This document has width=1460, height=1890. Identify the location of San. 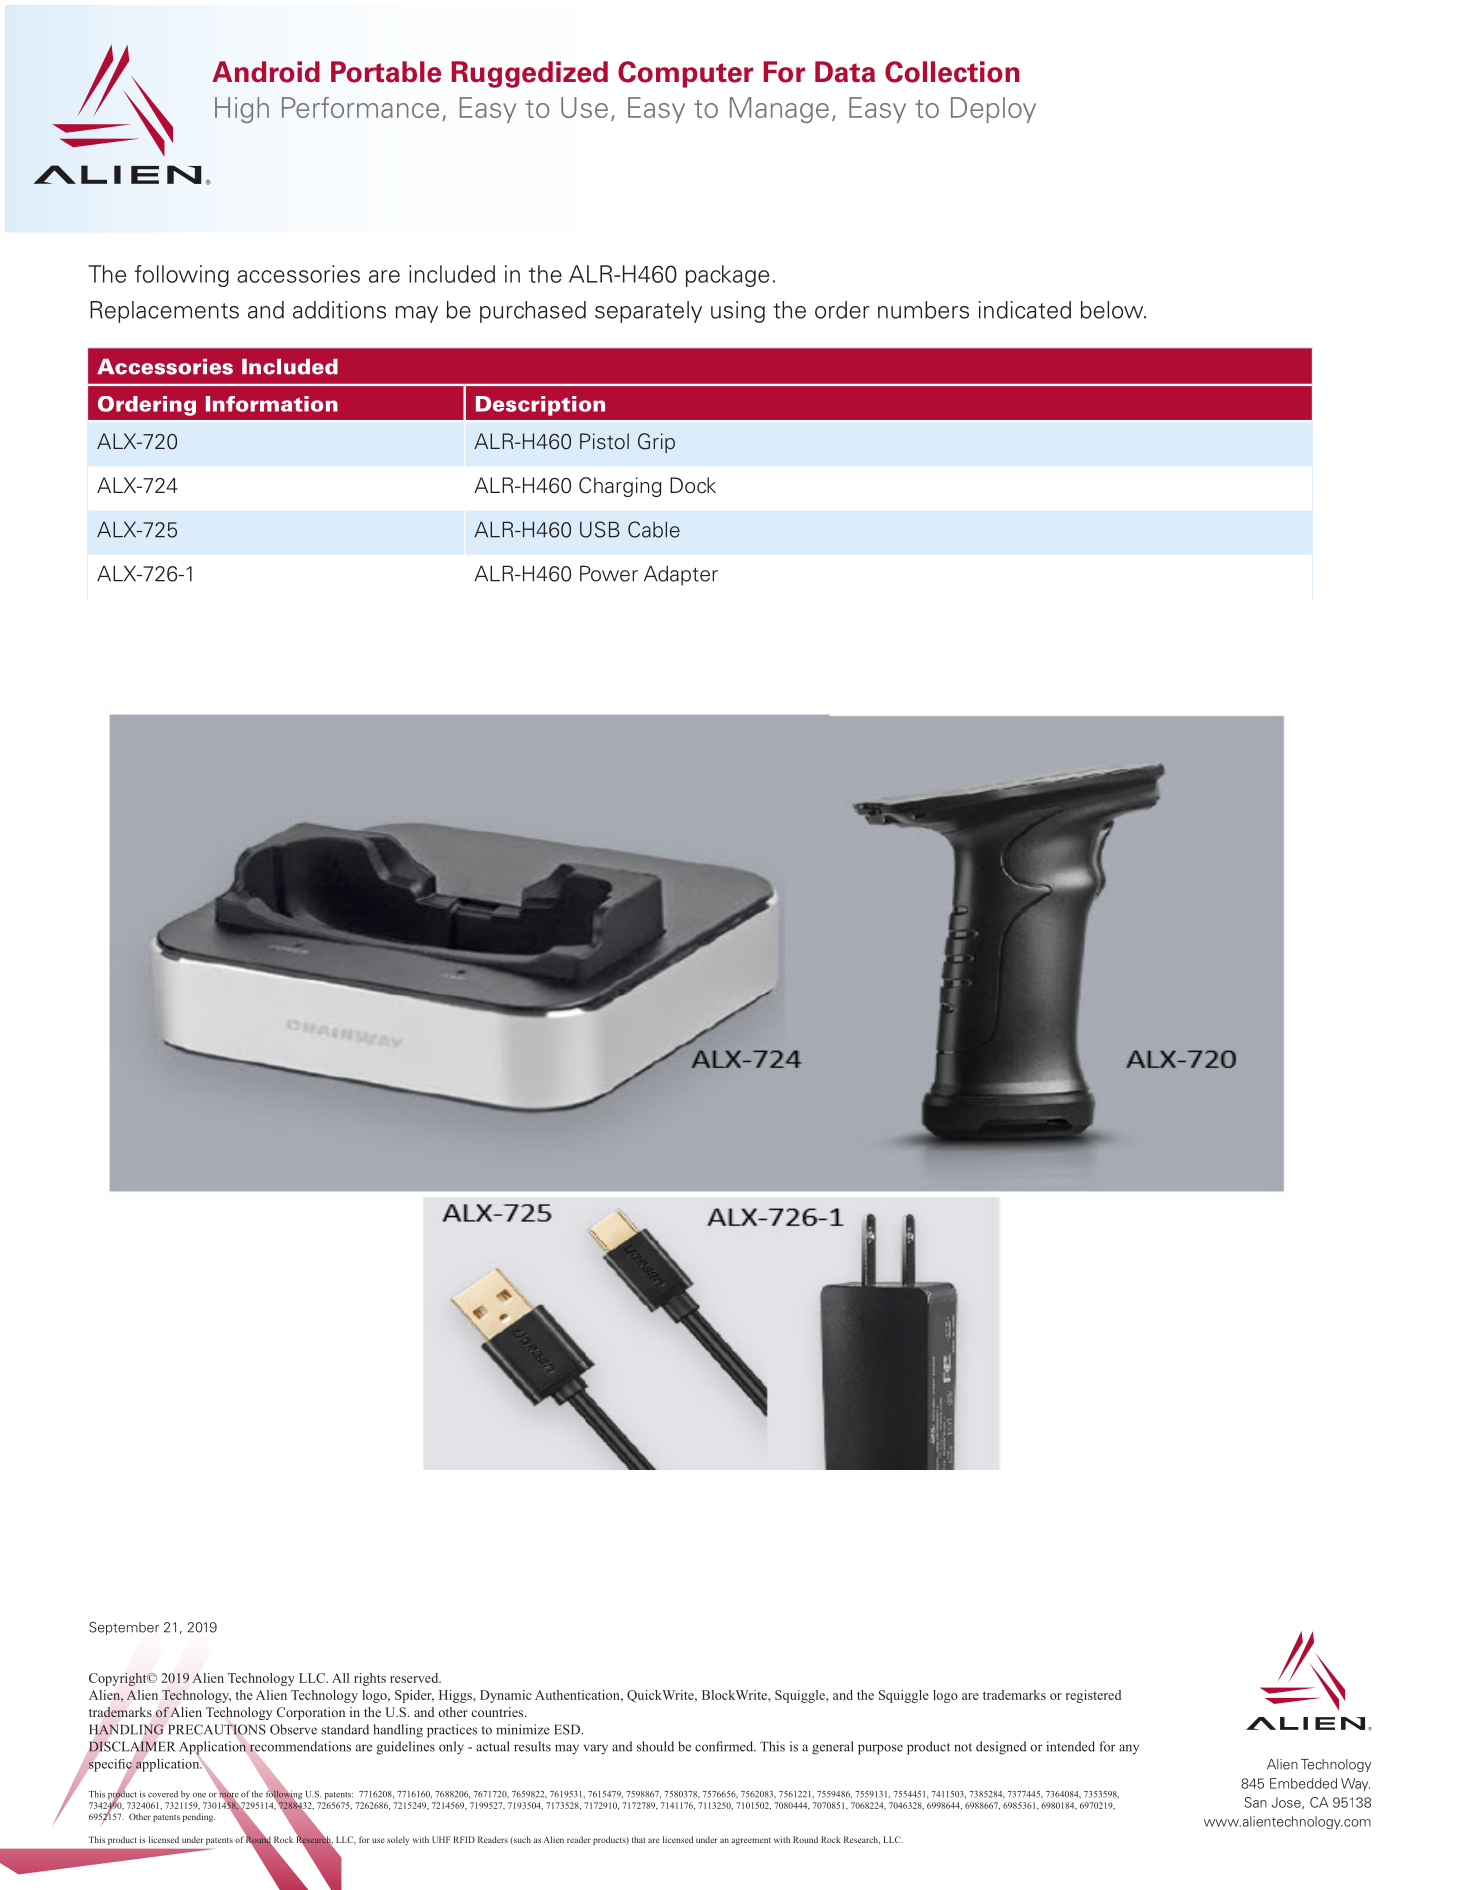
(1255, 1802).
